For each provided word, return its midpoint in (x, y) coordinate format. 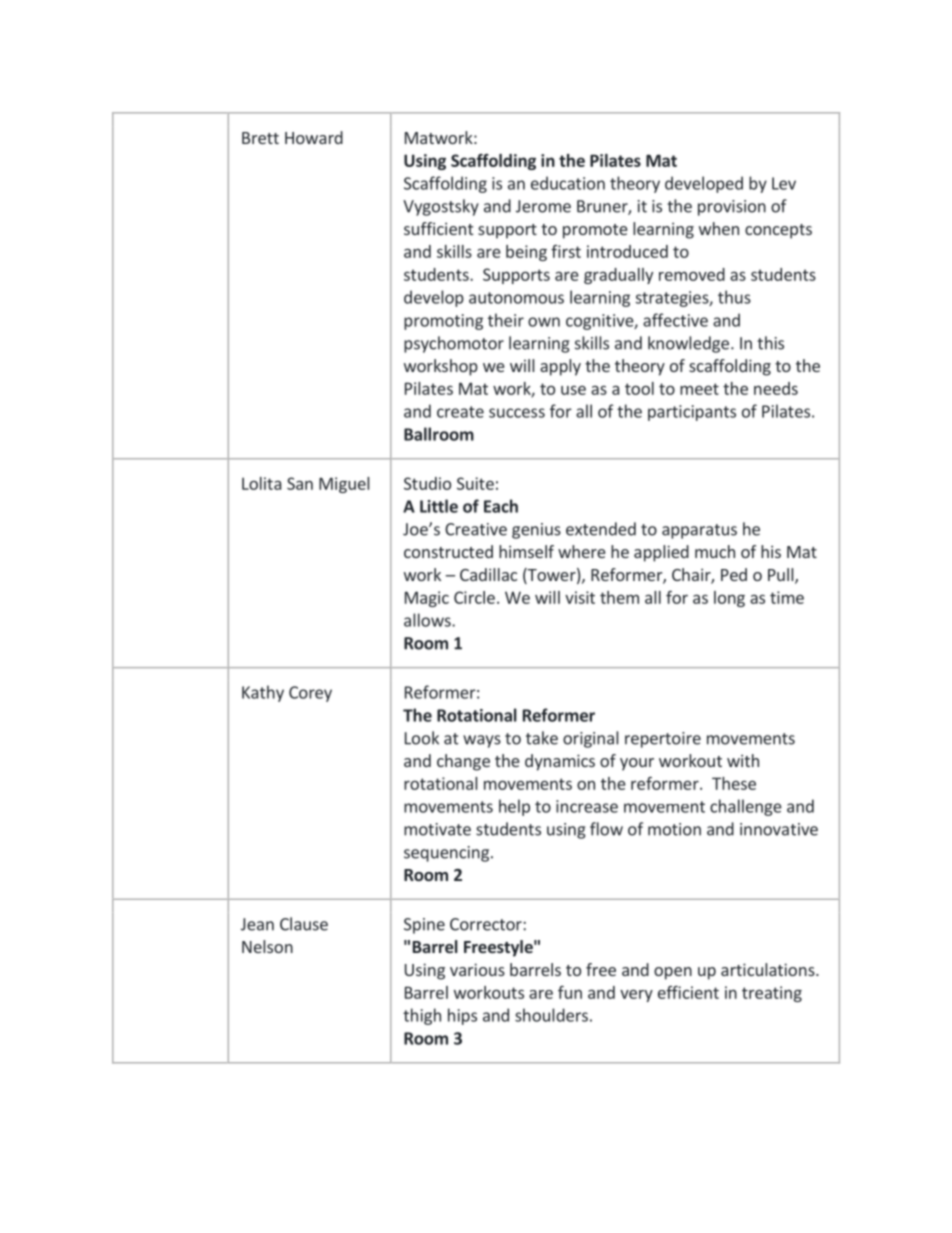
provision (732, 208)
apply (560, 367)
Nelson (267, 946)
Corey (310, 694)
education (568, 183)
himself (526, 551)
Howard (314, 137)
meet (699, 389)
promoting (443, 322)
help (514, 807)
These (734, 783)
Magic (427, 599)
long (729, 599)
